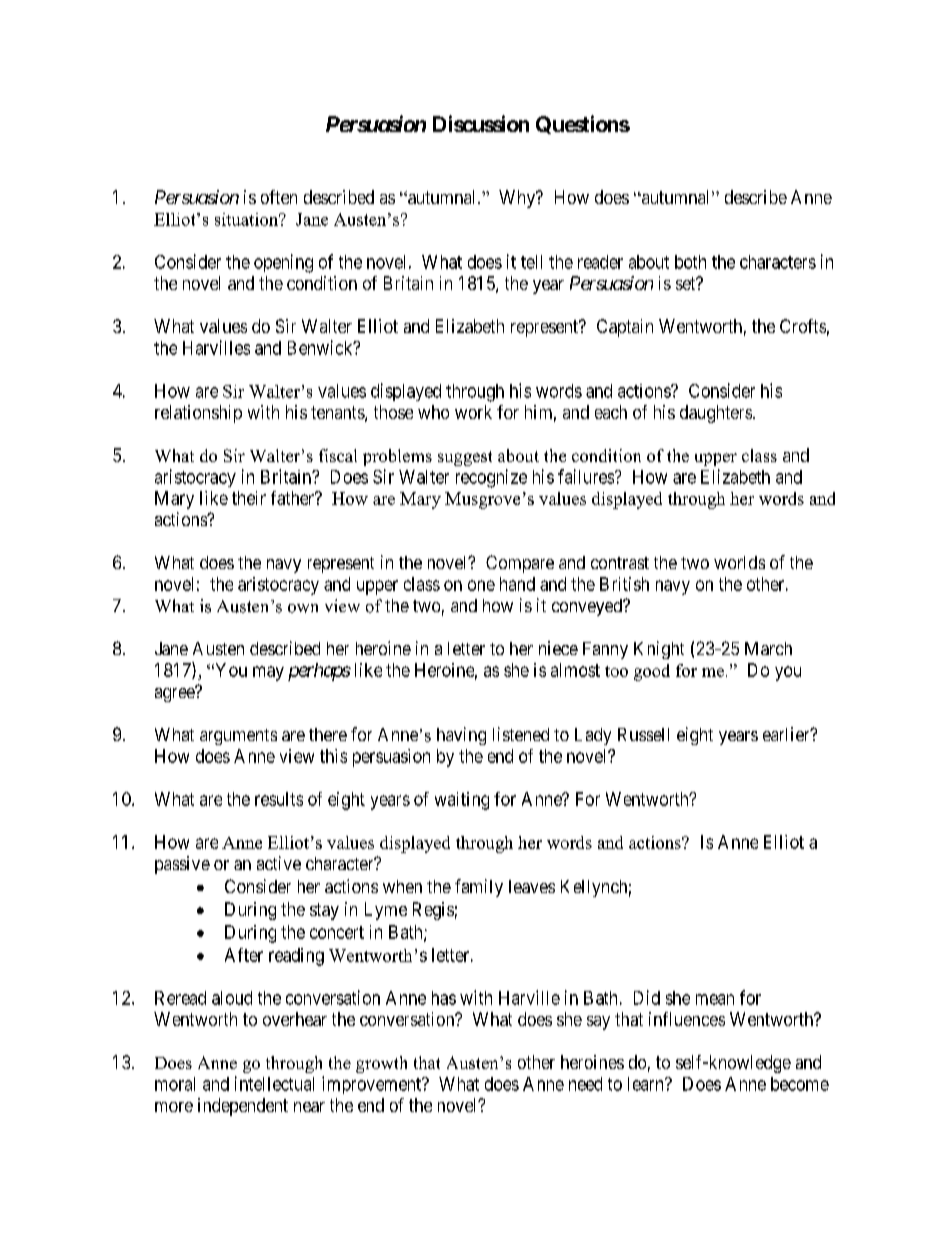 The width and height of the screenshot is (952, 1233). I want to click on become, so click(800, 1084).
